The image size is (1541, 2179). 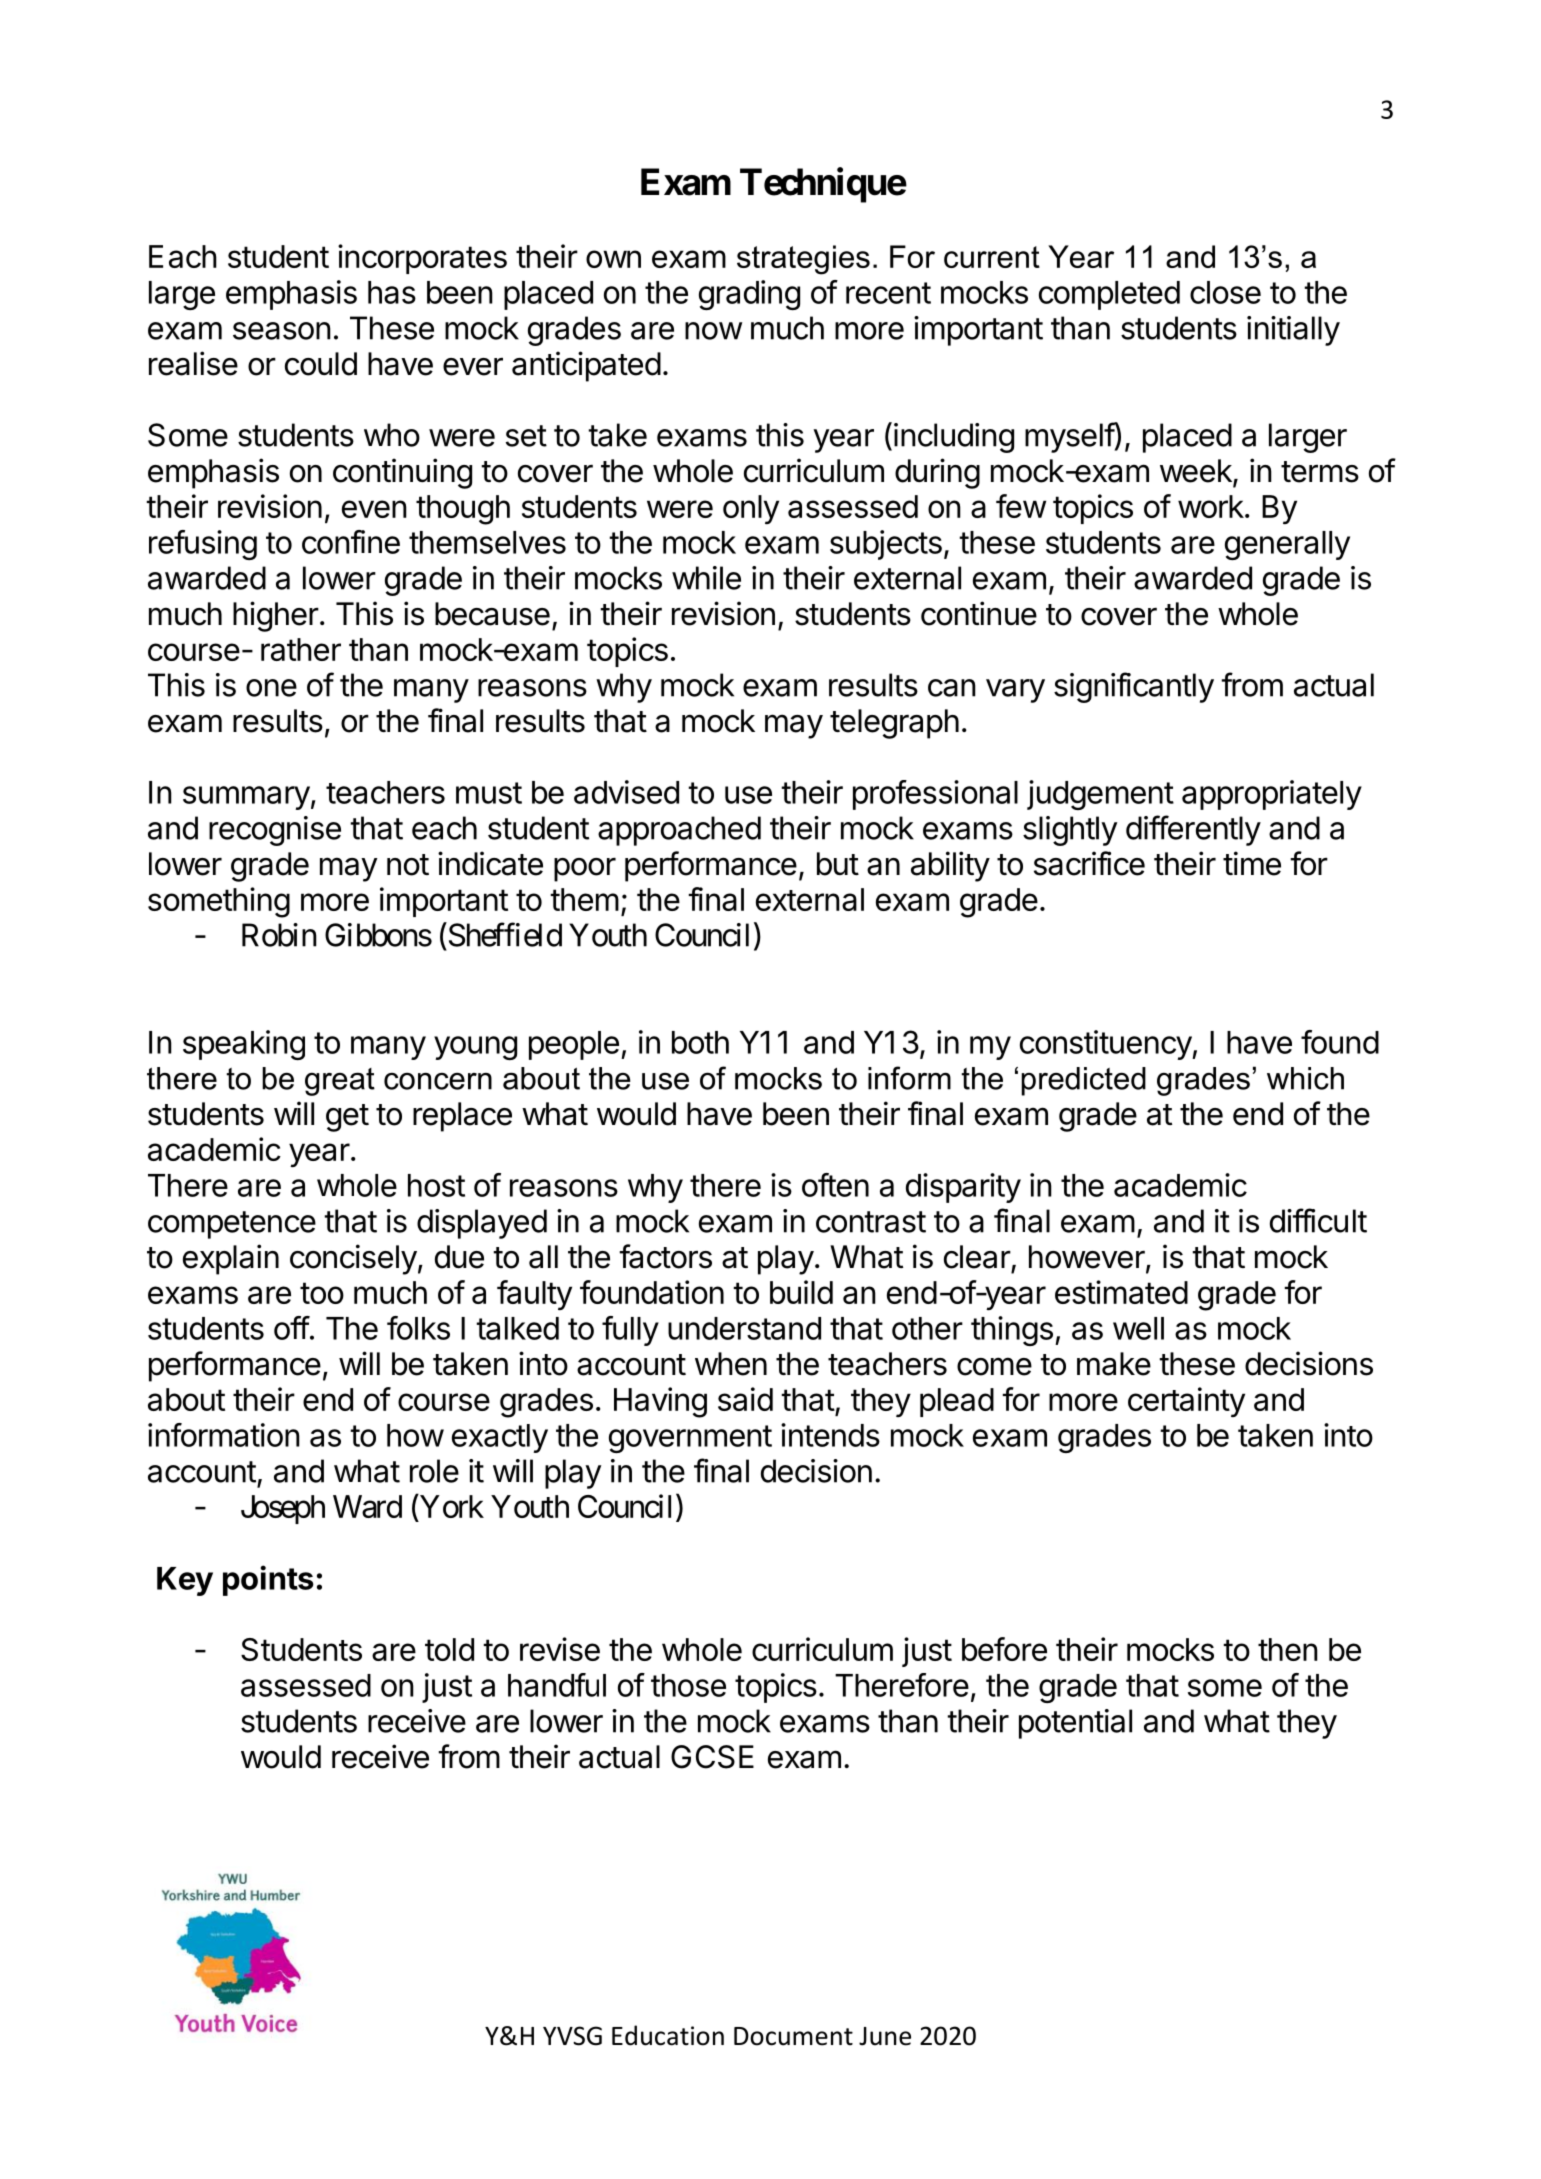 I want to click on close, so click(x=1225, y=292).
